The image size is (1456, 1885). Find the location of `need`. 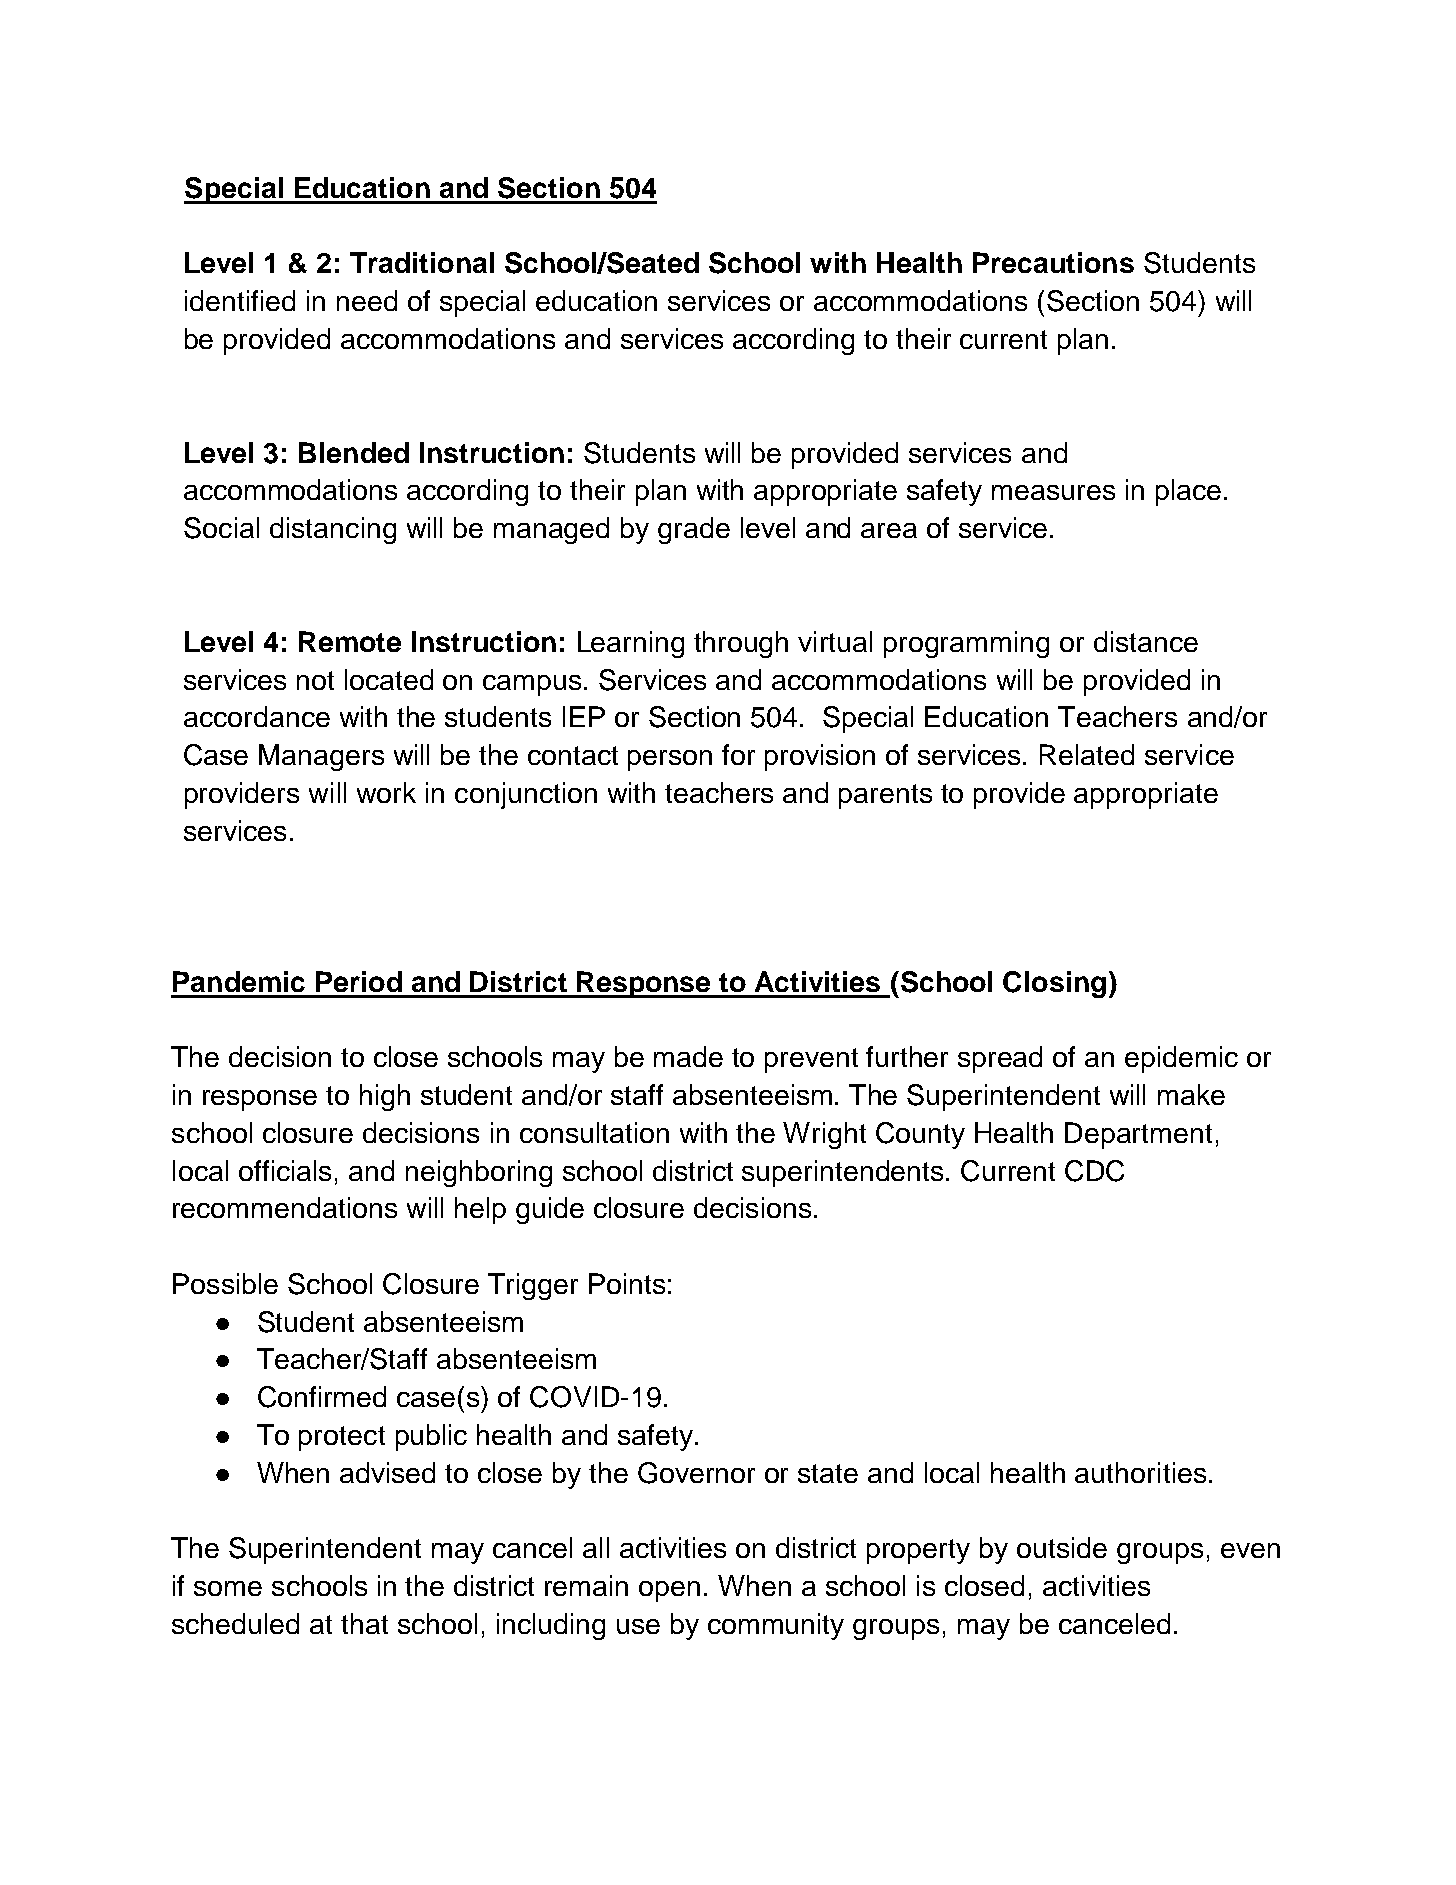

need is located at coordinates (367, 300).
